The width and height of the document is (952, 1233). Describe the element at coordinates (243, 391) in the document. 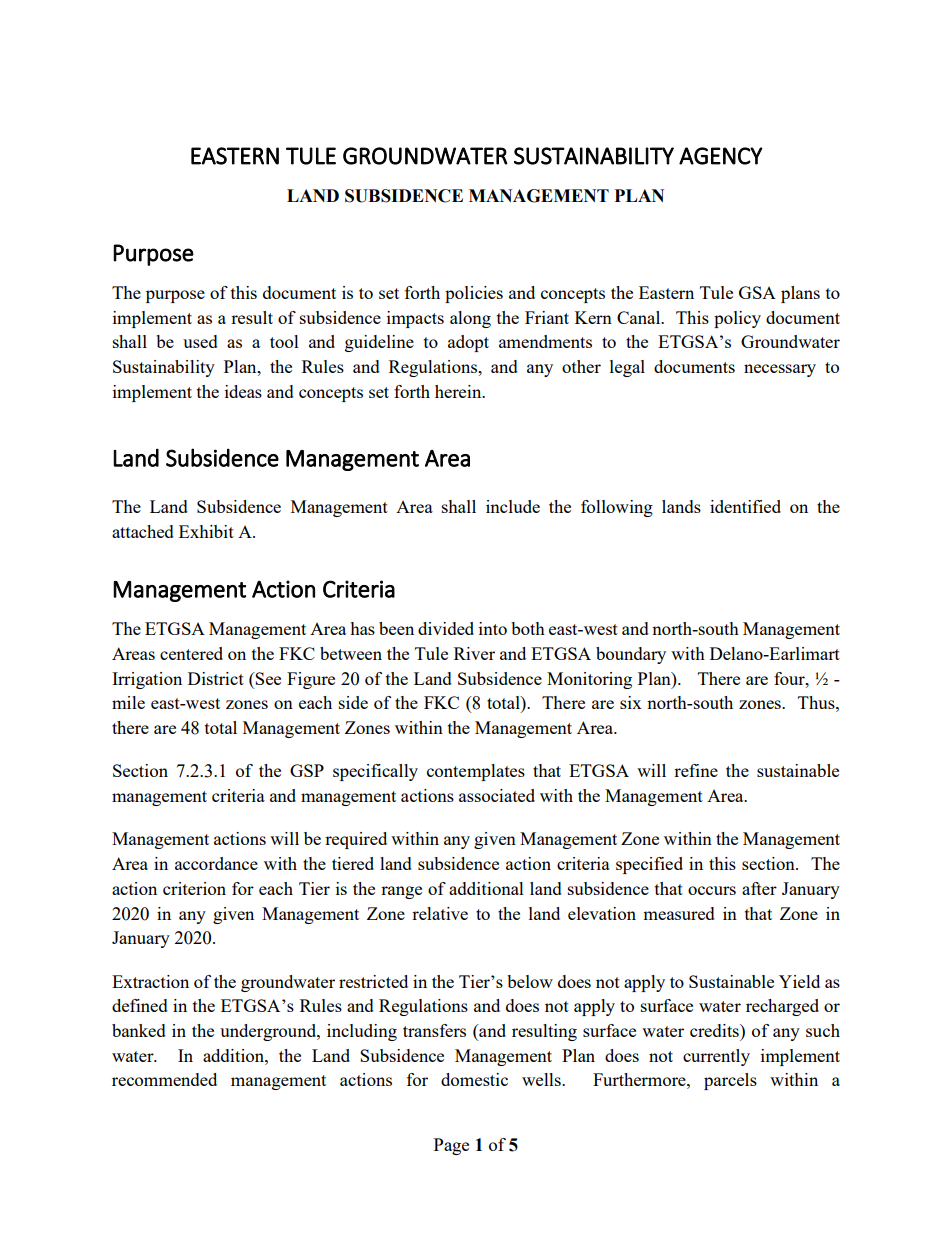

I see `ideas` at that location.
